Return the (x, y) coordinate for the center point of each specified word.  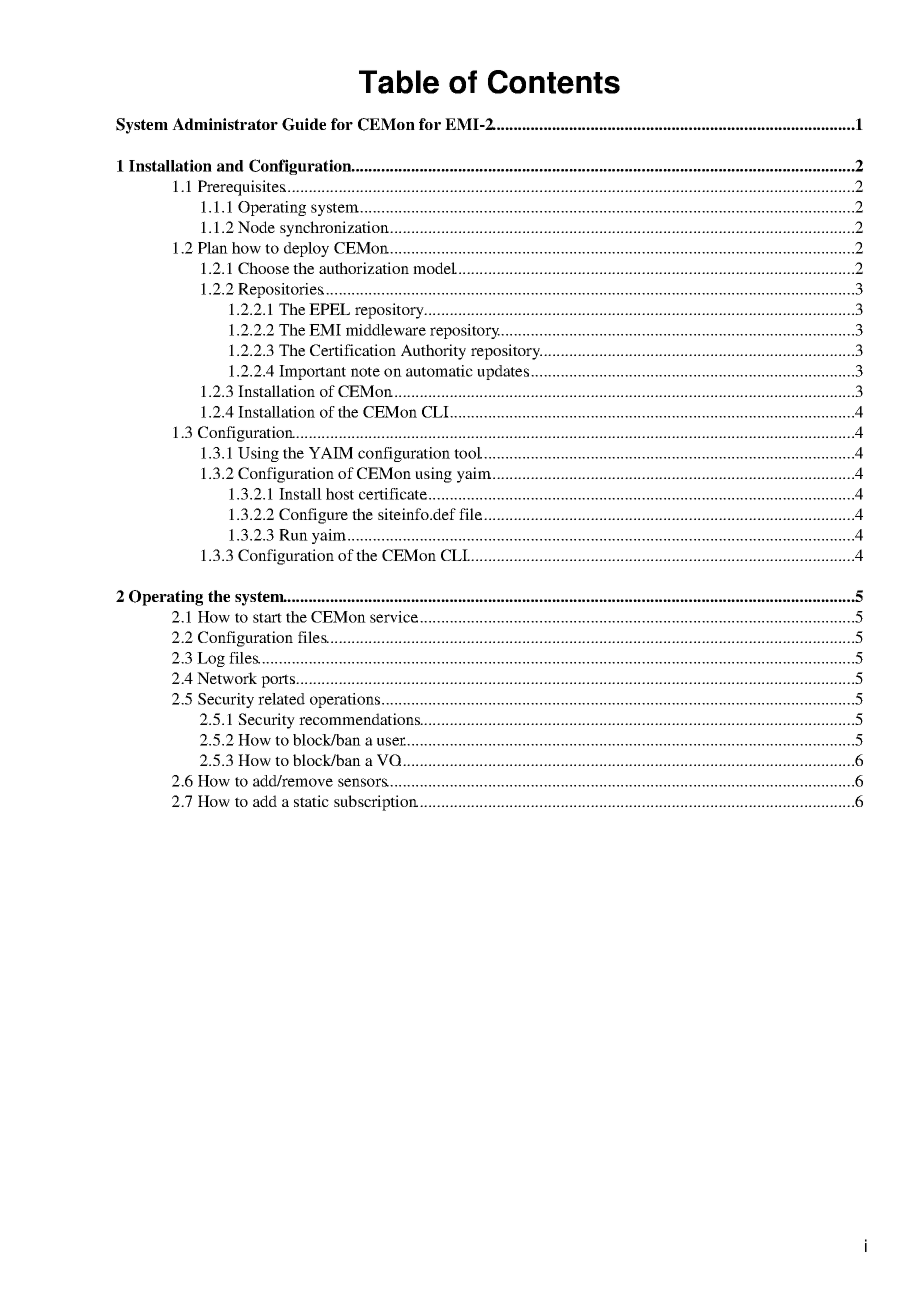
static (311, 801)
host (340, 494)
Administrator (225, 124)
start (267, 618)
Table (399, 82)
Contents (554, 82)
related (281, 699)
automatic (439, 371)
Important (312, 372)
